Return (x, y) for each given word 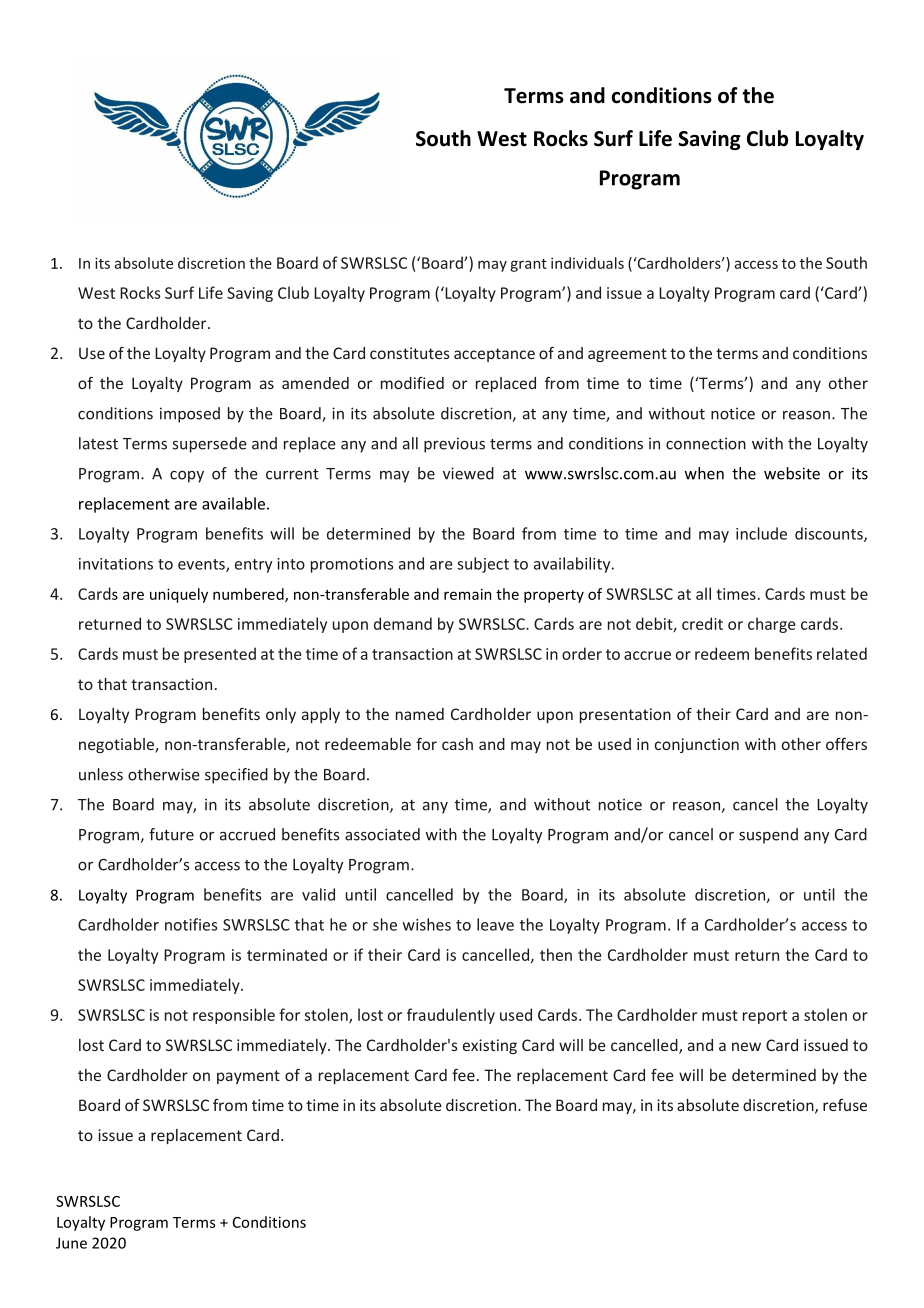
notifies (191, 924)
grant (528, 265)
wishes (427, 924)
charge (771, 625)
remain (468, 594)
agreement (627, 355)
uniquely (179, 595)
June (71, 1243)
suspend (768, 836)
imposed (190, 415)
